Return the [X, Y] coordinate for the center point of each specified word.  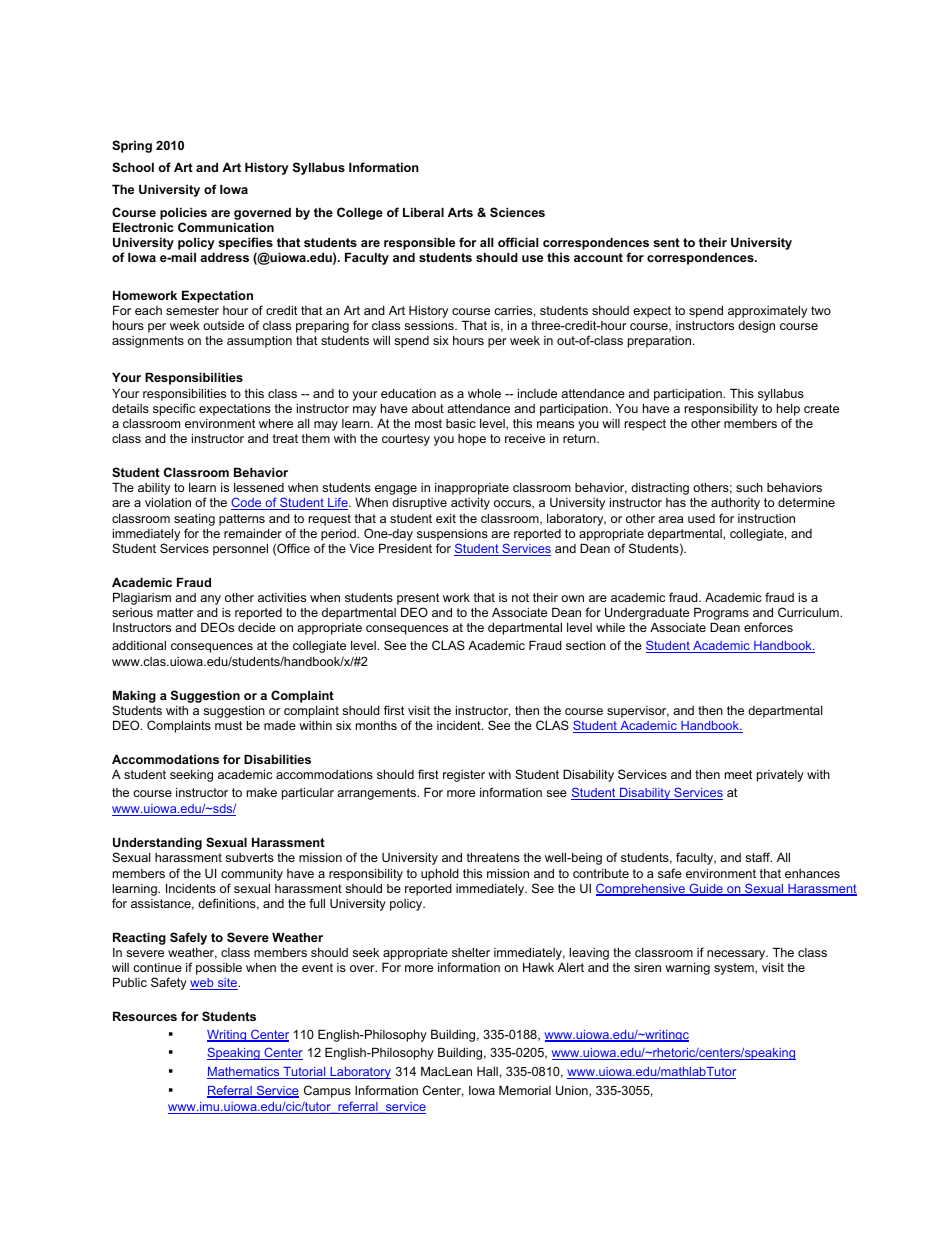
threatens [493, 857]
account [598, 257]
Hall [487, 1071]
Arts [460, 212]
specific [174, 409]
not [520, 597]
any [210, 600]
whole [484, 393]
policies [183, 213]
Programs [721, 615]
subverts [250, 857]
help [788, 409]
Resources [145, 1016]
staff [759, 857]
